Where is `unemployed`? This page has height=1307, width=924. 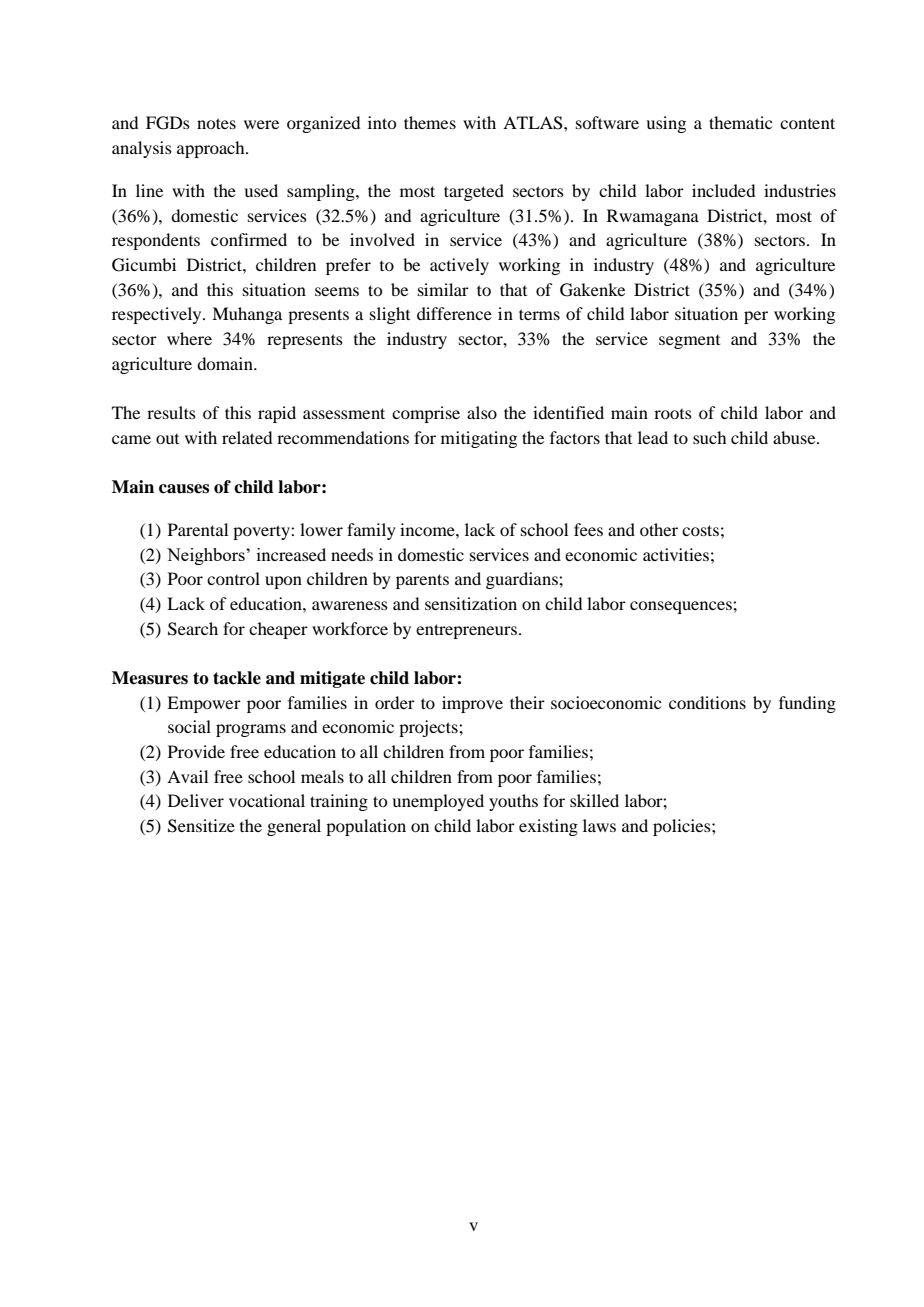
unemployed is located at coordinates (438, 802).
